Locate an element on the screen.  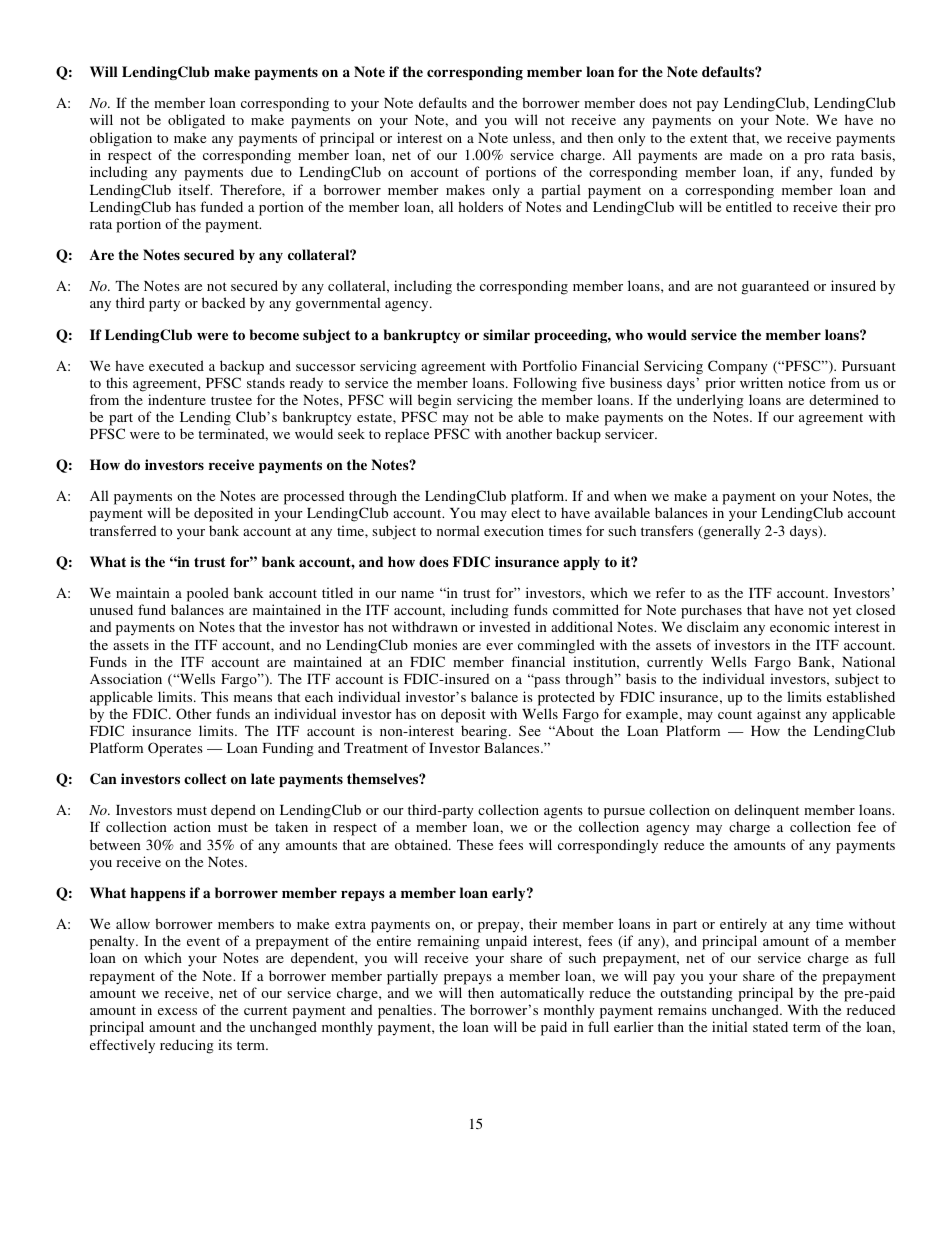
delinquent is located at coordinates (766, 811).
